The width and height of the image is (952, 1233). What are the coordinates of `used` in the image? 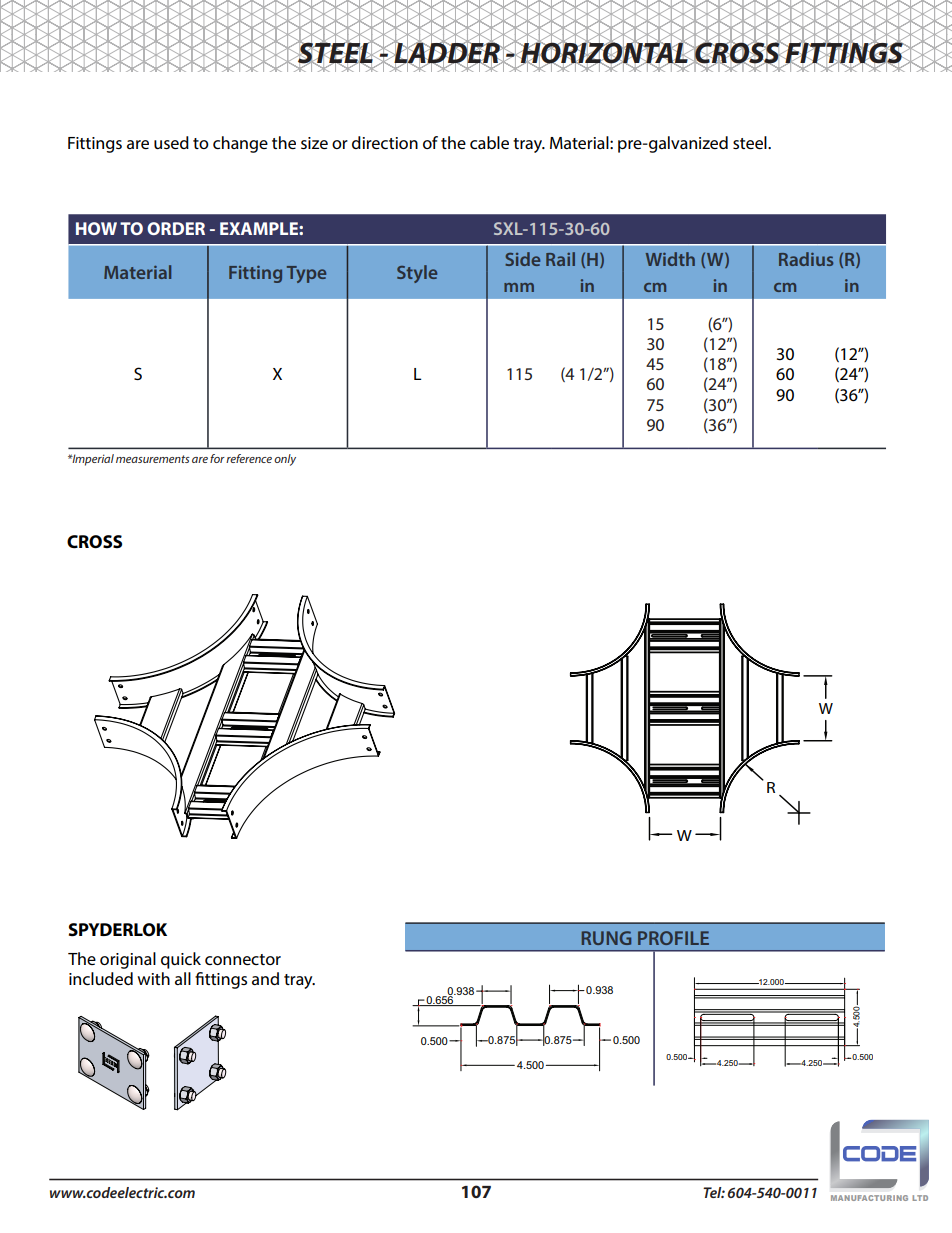 It's located at (171, 142).
